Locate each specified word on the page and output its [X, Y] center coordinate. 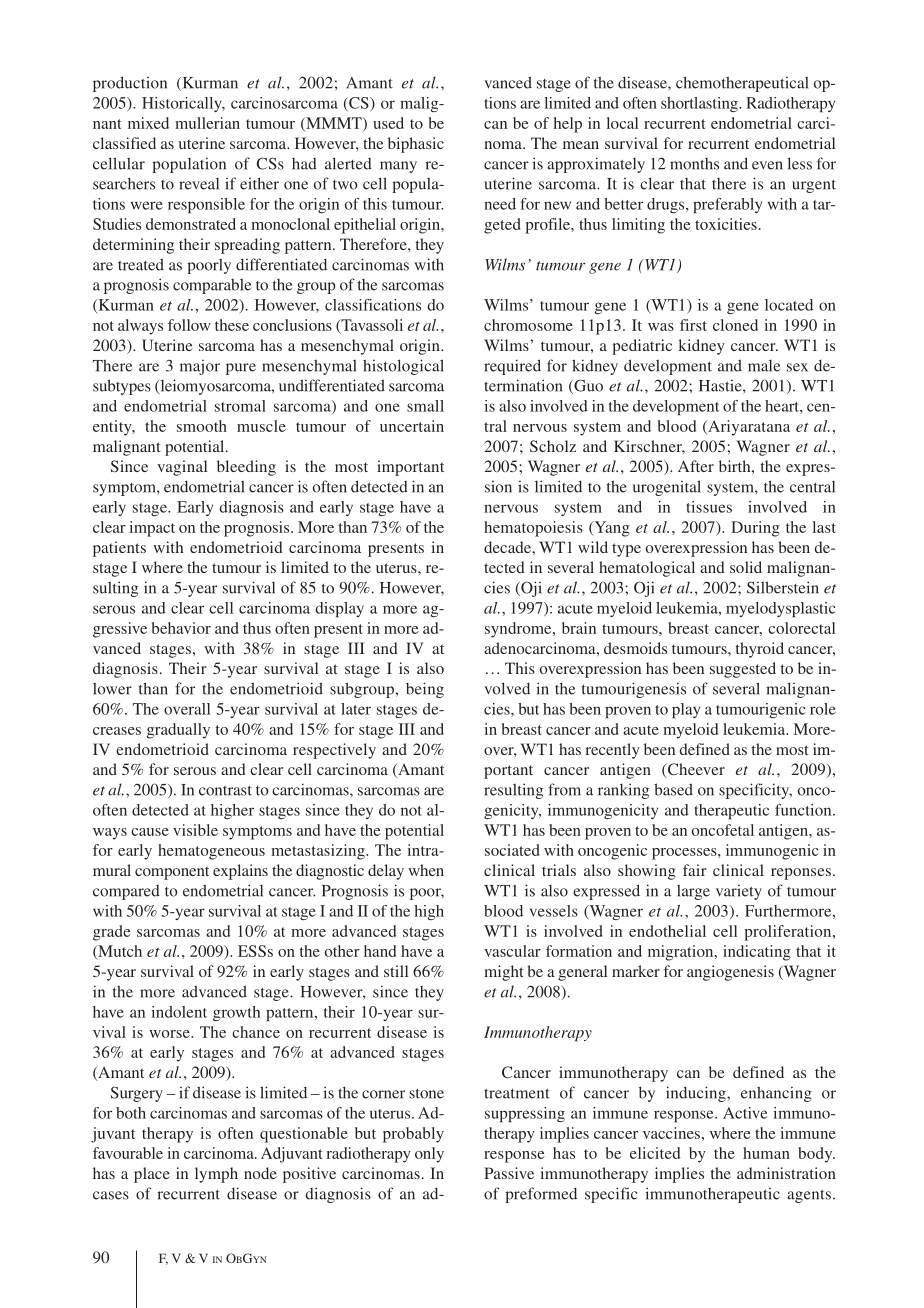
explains [240, 872]
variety [739, 892]
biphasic [416, 145]
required [512, 367]
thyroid [760, 650]
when [426, 870]
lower [112, 689]
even [767, 165]
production [130, 84]
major [200, 367]
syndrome [519, 630]
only [429, 1155]
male [764, 366]
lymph [216, 1175]
